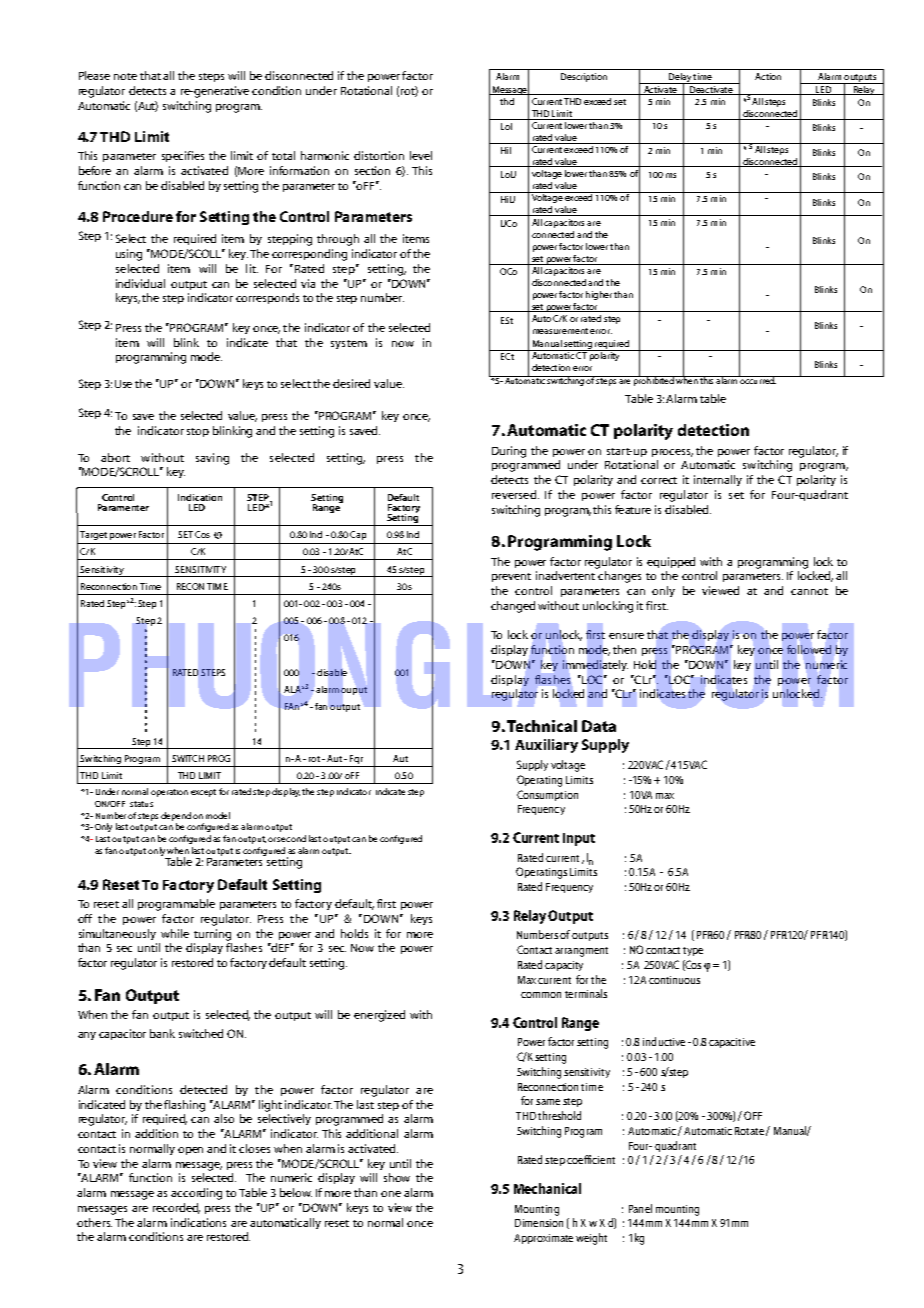  I want to click on according, so click(196, 1194).
